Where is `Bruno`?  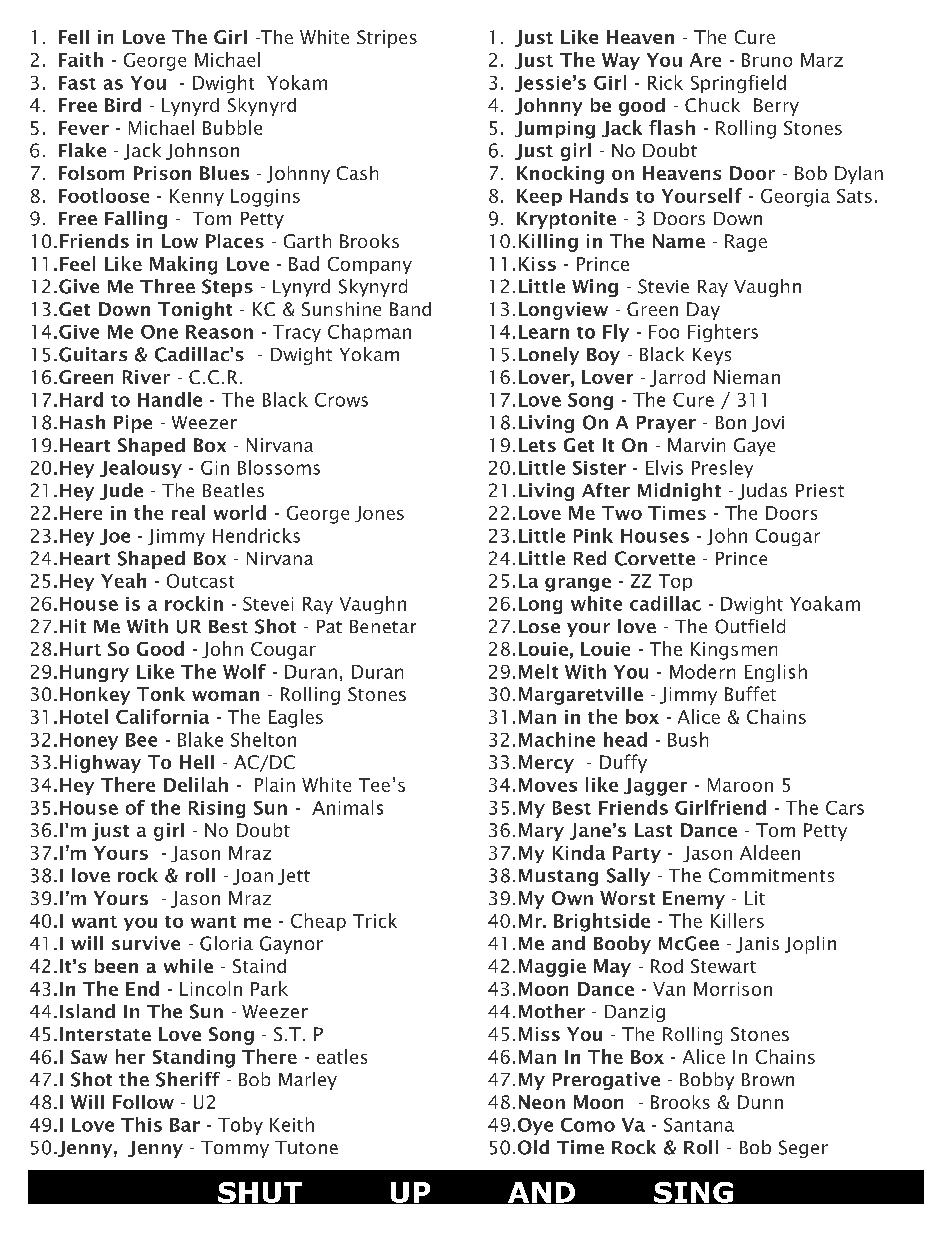 Bruno is located at coordinates (767, 60).
